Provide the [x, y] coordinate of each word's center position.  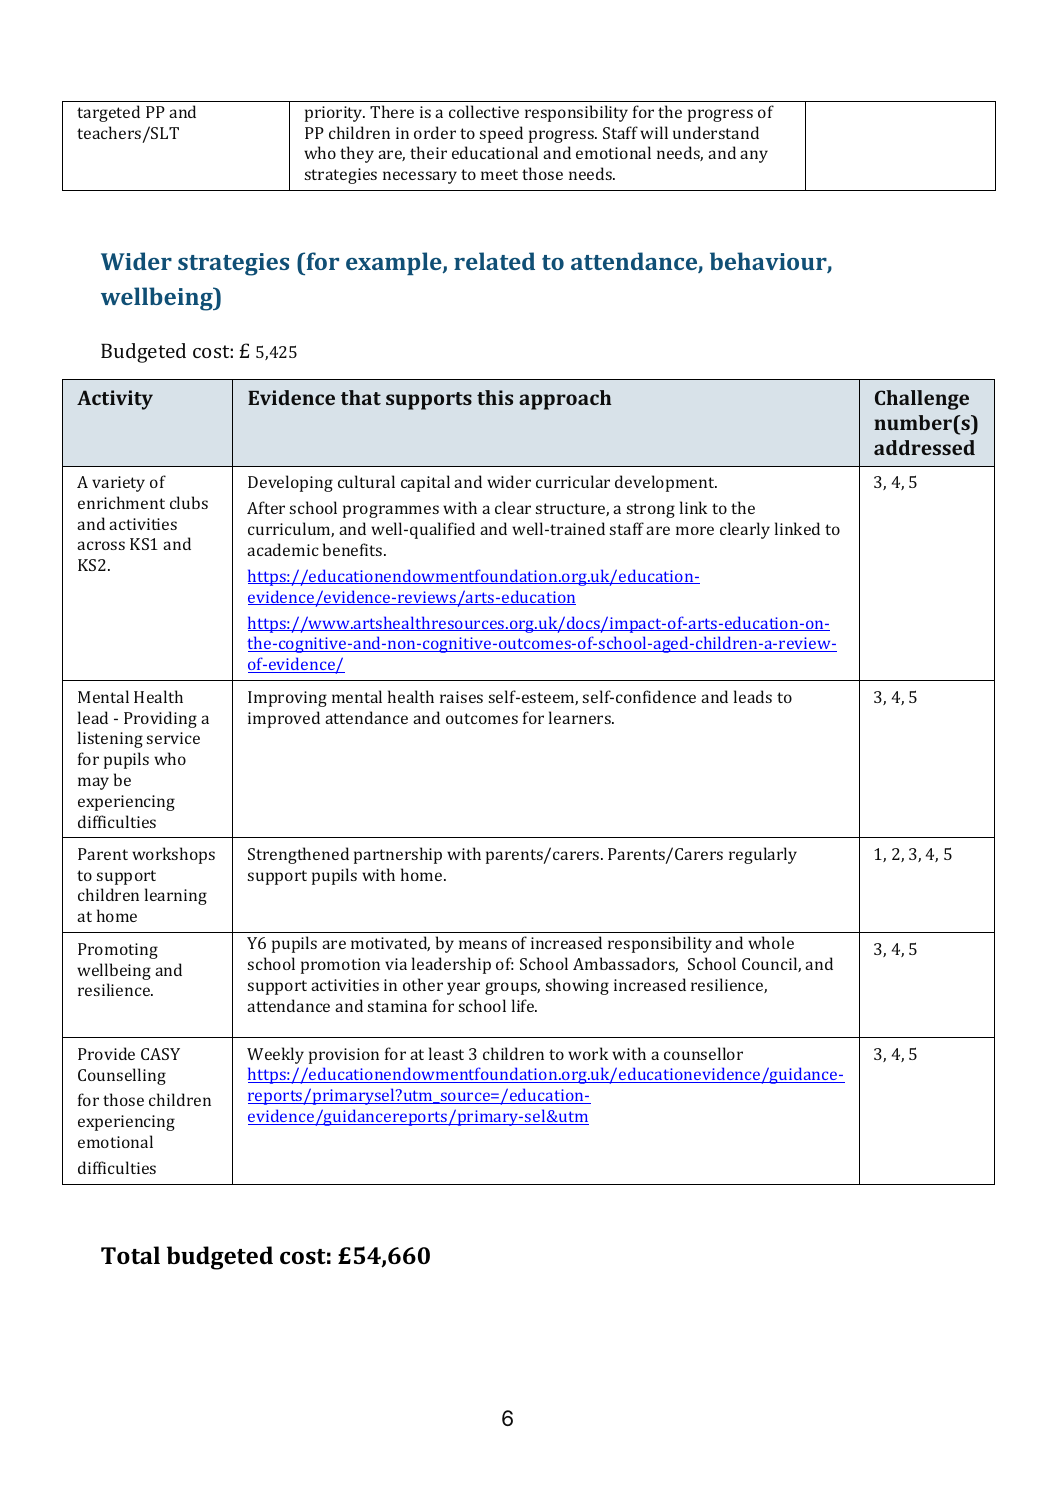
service [173, 738]
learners [581, 717]
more [695, 530]
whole [771, 942]
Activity [115, 400]
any [754, 156]
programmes [391, 511]
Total [130, 1255]
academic [283, 549]
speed [501, 134]
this [495, 397]
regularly [763, 855]
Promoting [118, 951]
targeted [108, 113]
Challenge [922, 400]
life [524, 1005]
